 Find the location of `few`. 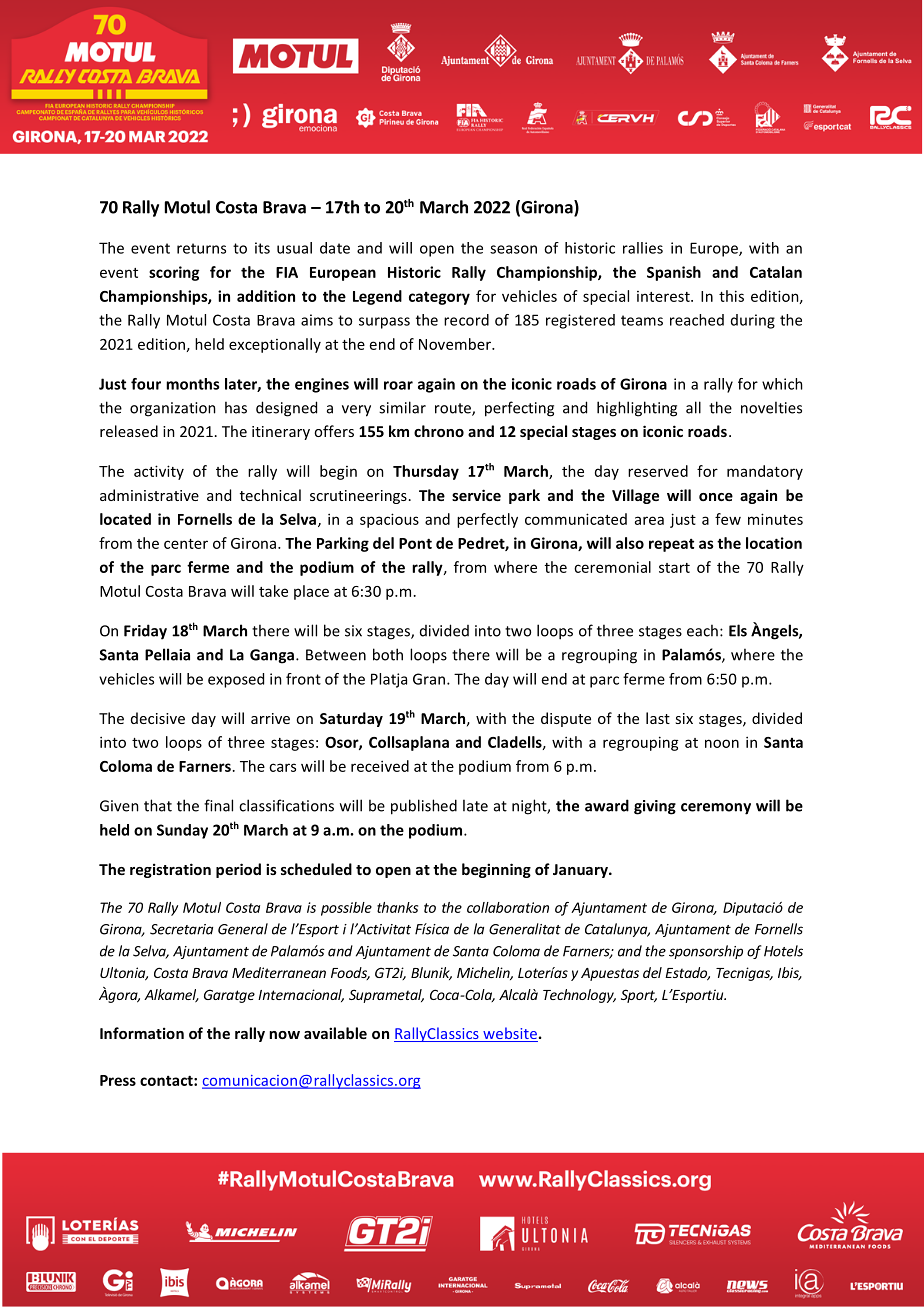

few is located at coordinates (728, 519).
